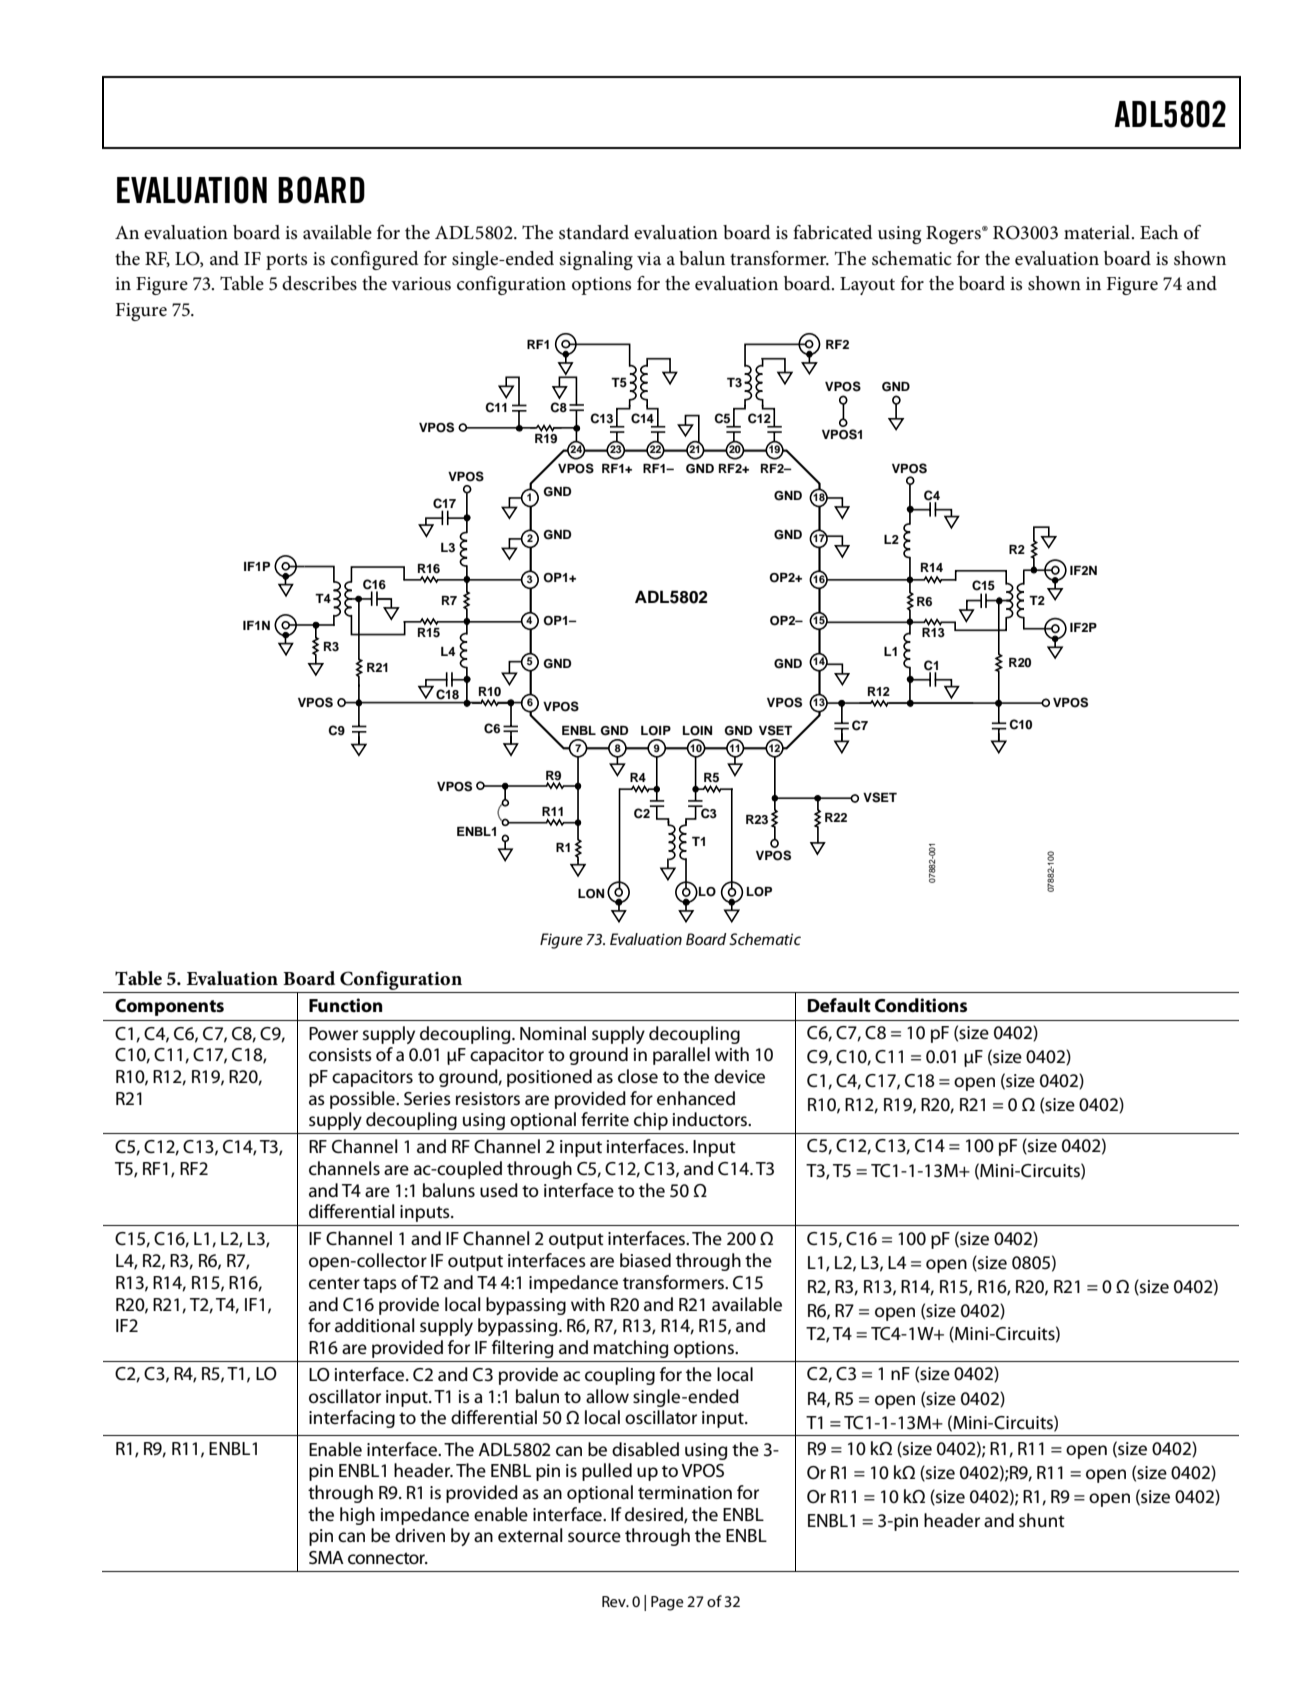 The image size is (1304, 1688). What do you see at coordinates (697, 731) in the screenshot?
I see `LOIN` at bounding box center [697, 731].
